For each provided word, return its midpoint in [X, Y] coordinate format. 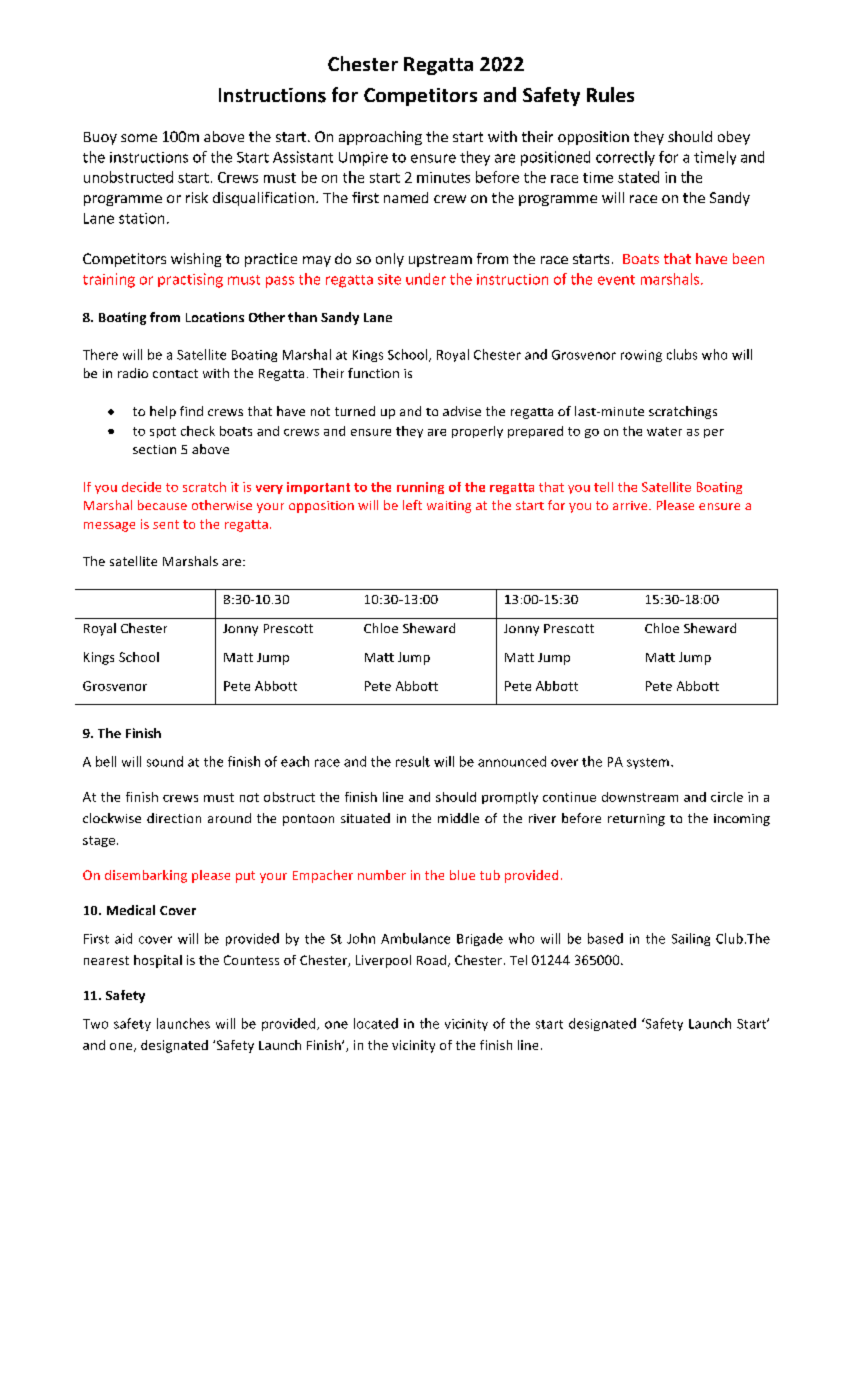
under [426, 279]
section [154, 449]
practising [190, 280]
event [616, 280]
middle [458, 818]
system [648, 763]
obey [734, 138]
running [420, 488]
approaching [380, 138]
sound [165, 761]
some [139, 138]
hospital [158, 961]
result [413, 761]
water [664, 431]
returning [636, 820]
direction [174, 818]
